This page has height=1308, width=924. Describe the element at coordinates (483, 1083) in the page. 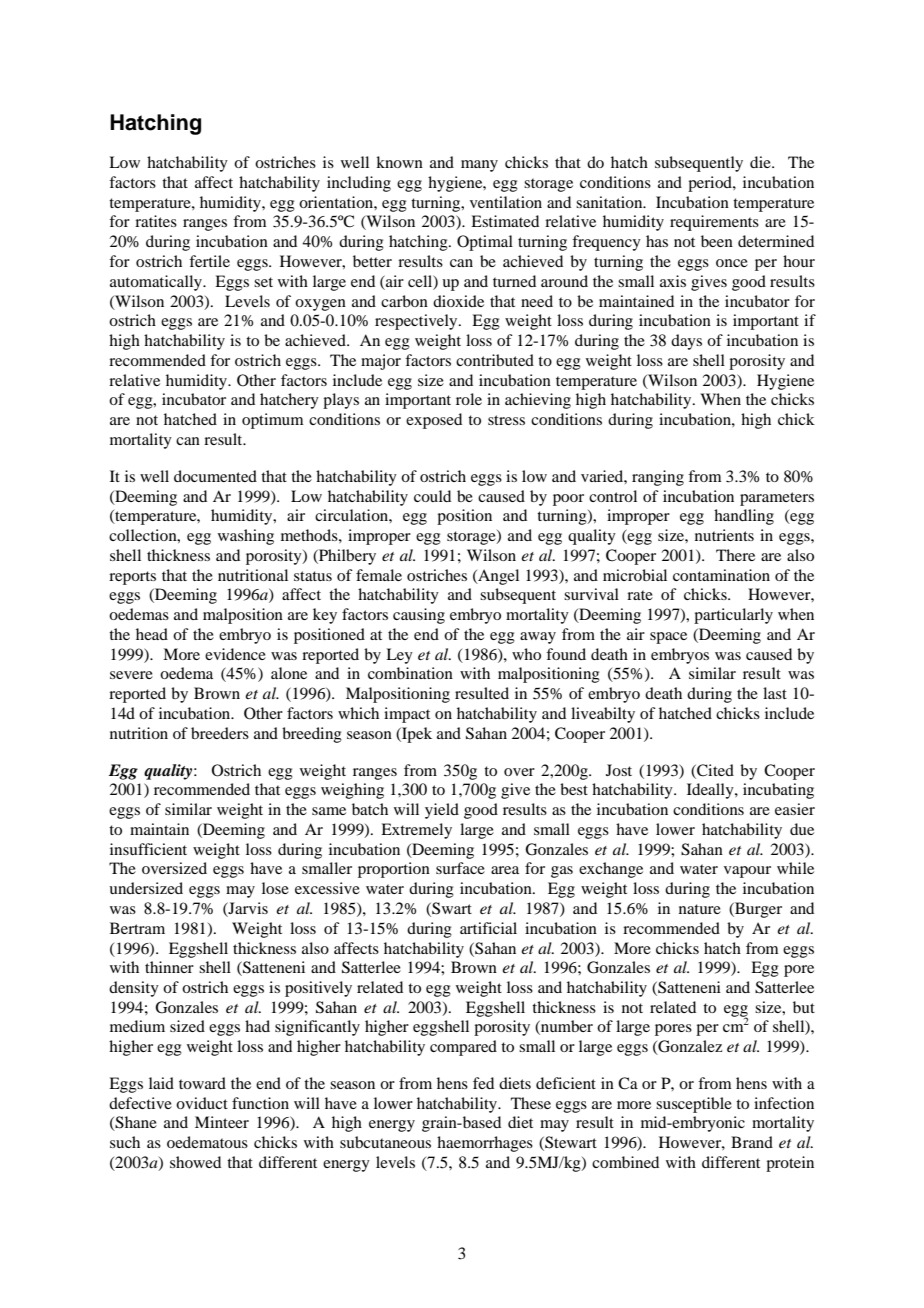

I see `fed` at that location.
